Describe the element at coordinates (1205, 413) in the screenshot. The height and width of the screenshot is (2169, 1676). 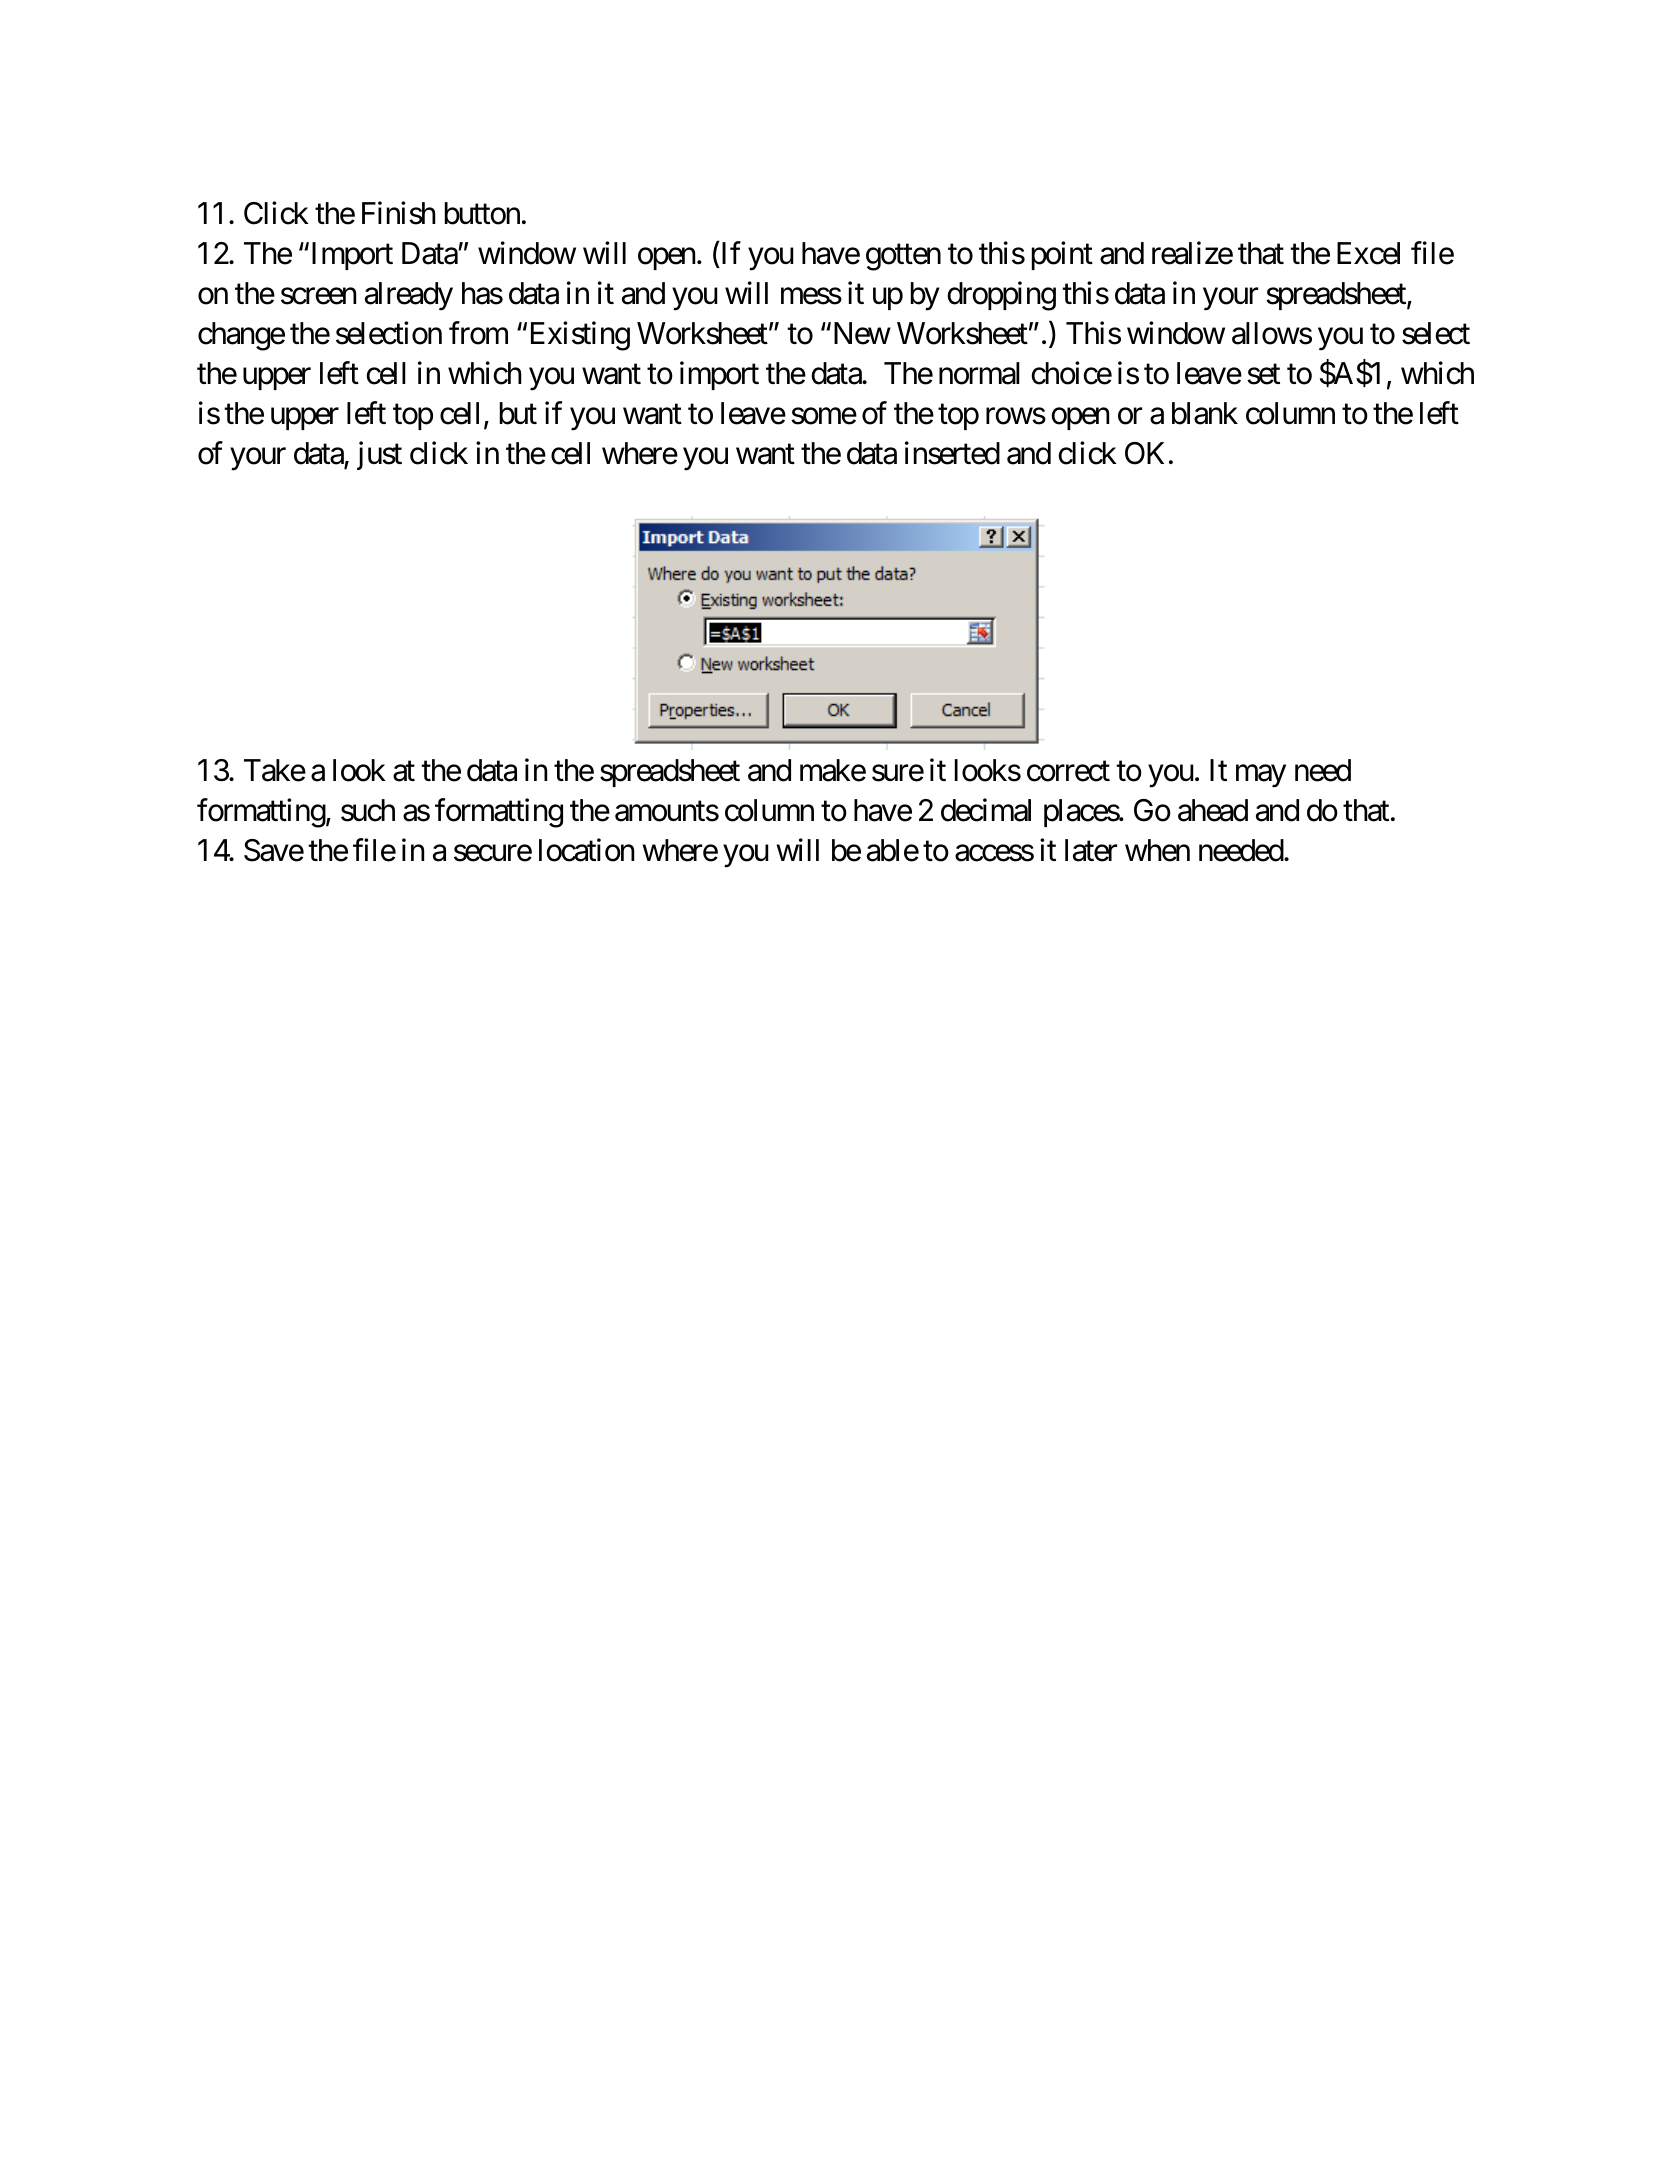
I see `blank` at that location.
